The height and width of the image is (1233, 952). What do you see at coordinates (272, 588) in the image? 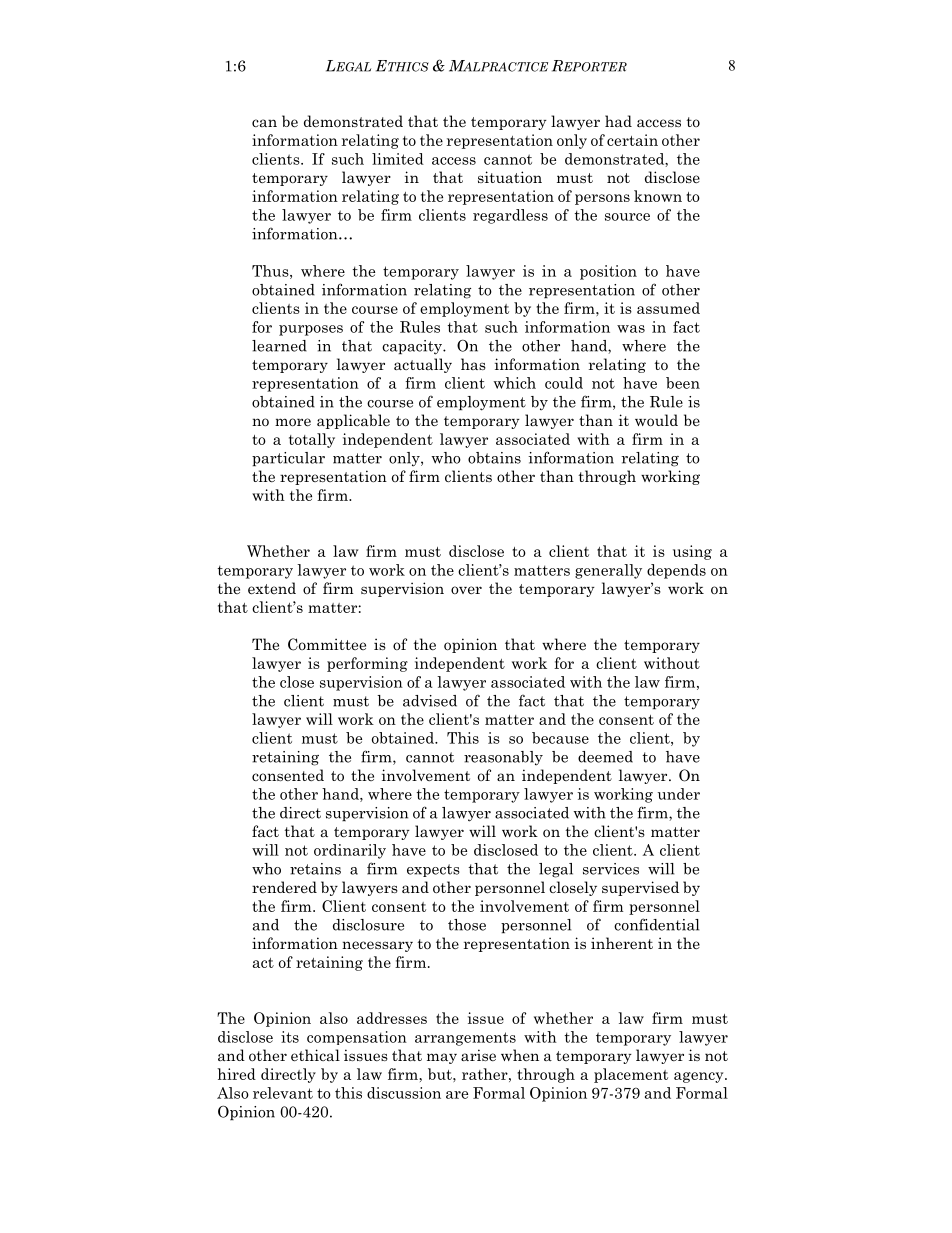
I see `extend` at bounding box center [272, 588].
